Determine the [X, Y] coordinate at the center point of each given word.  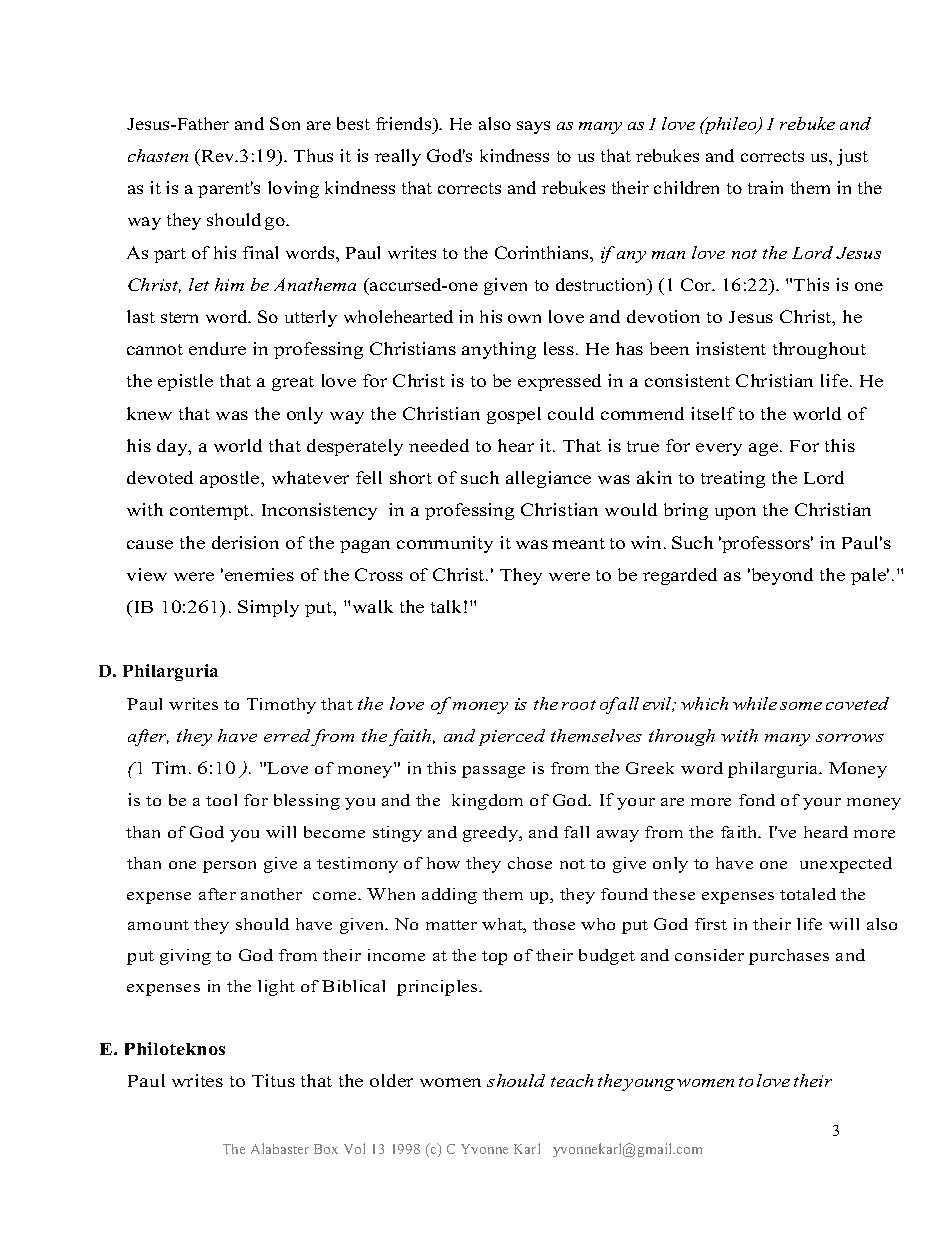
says [533, 127]
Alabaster [280, 1148]
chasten [158, 155]
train [765, 187]
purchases [789, 957]
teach [572, 1080]
